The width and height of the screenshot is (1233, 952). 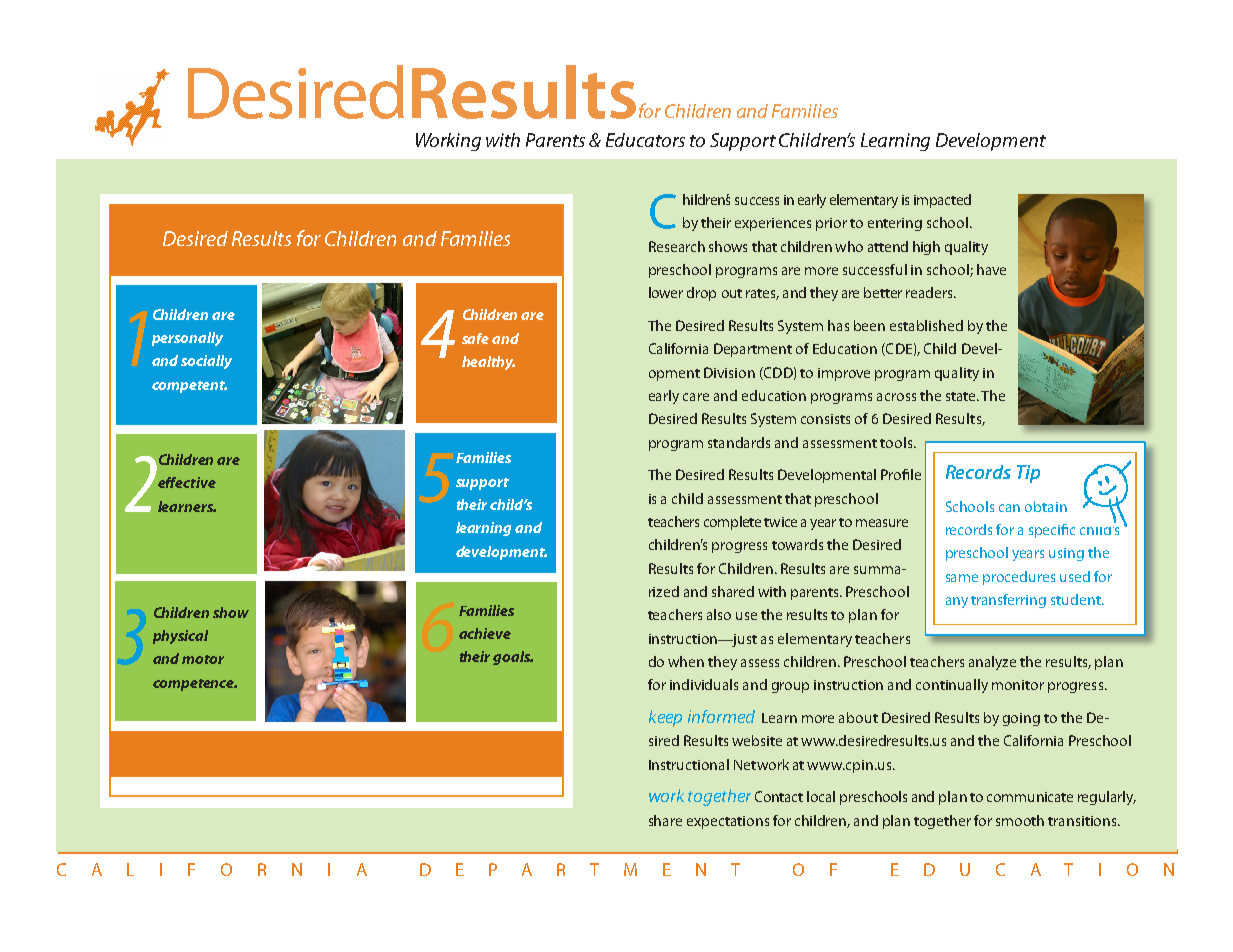 What do you see at coordinates (645, 140) in the screenshot?
I see `Educators` at bounding box center [645, 140].
